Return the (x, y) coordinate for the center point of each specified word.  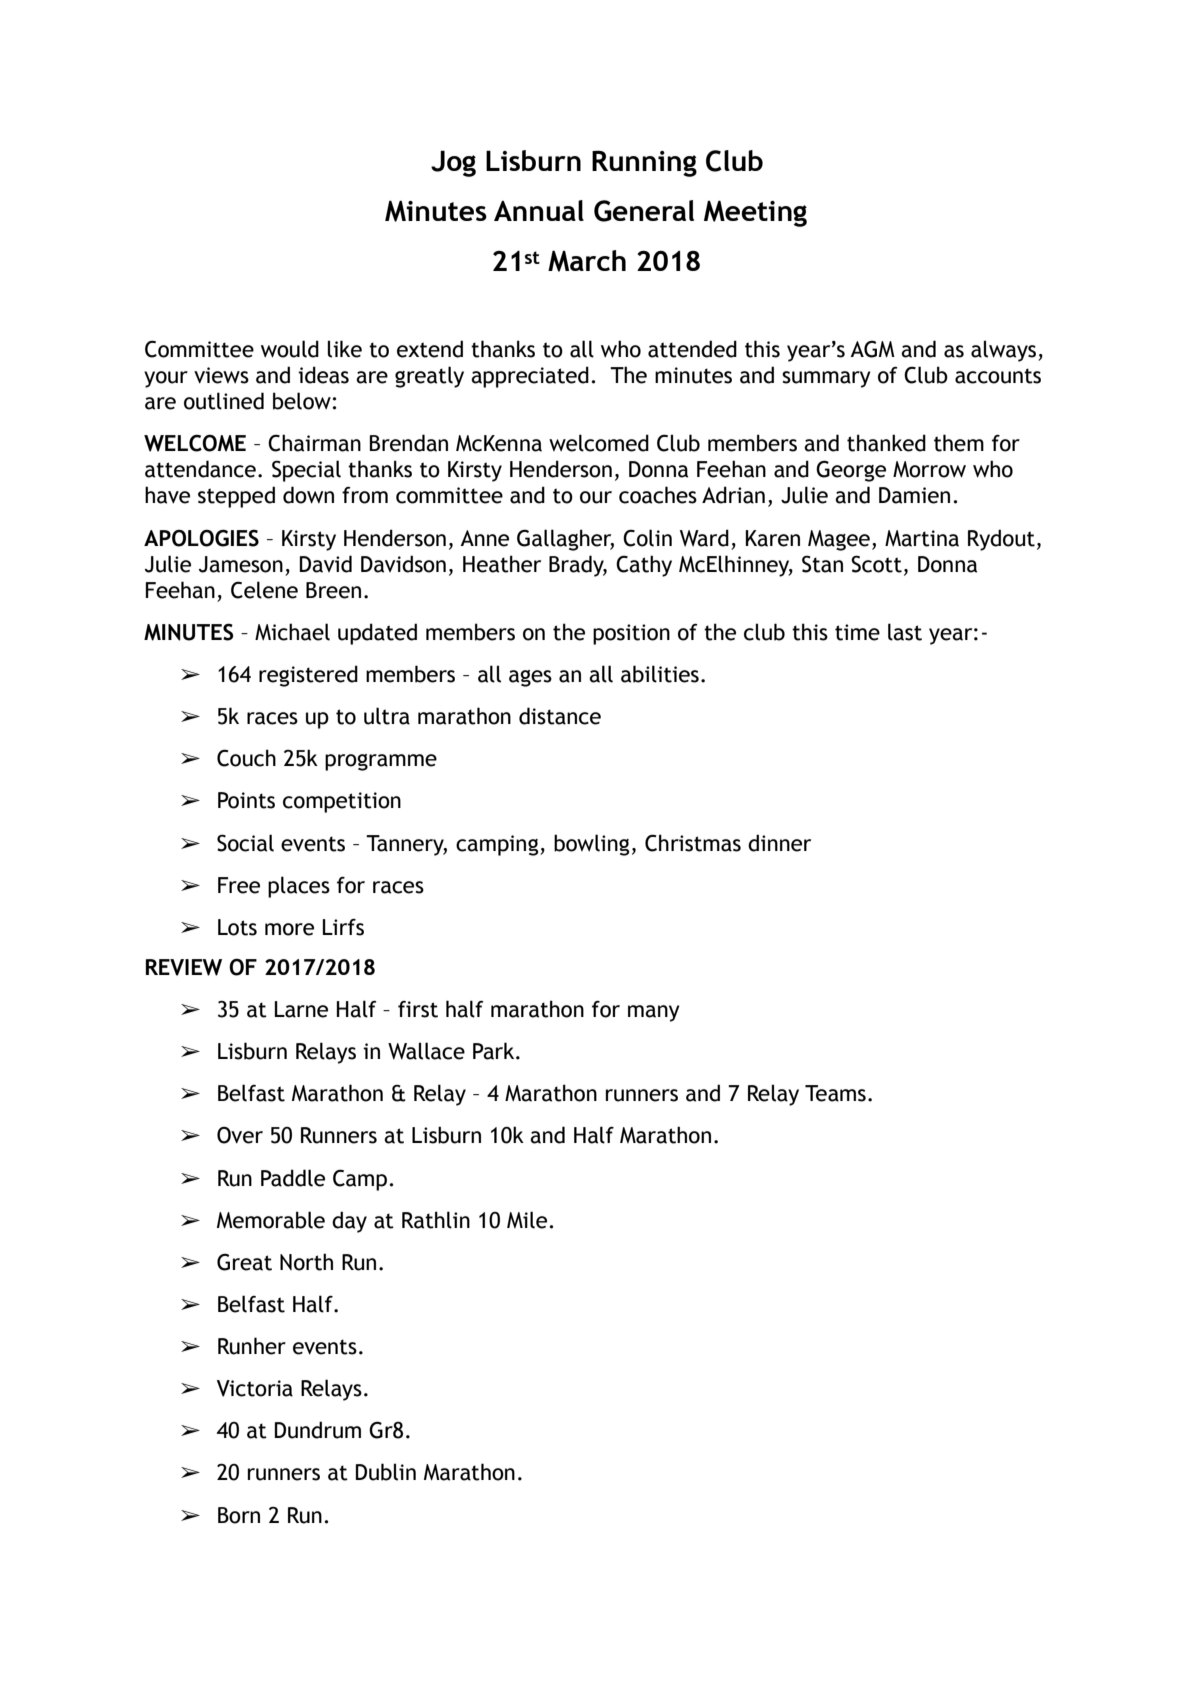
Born (239, 1515)
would (290, 349)
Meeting (755, 213)
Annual (539, 210)
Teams (835, 1093)
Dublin (386, 1472)
